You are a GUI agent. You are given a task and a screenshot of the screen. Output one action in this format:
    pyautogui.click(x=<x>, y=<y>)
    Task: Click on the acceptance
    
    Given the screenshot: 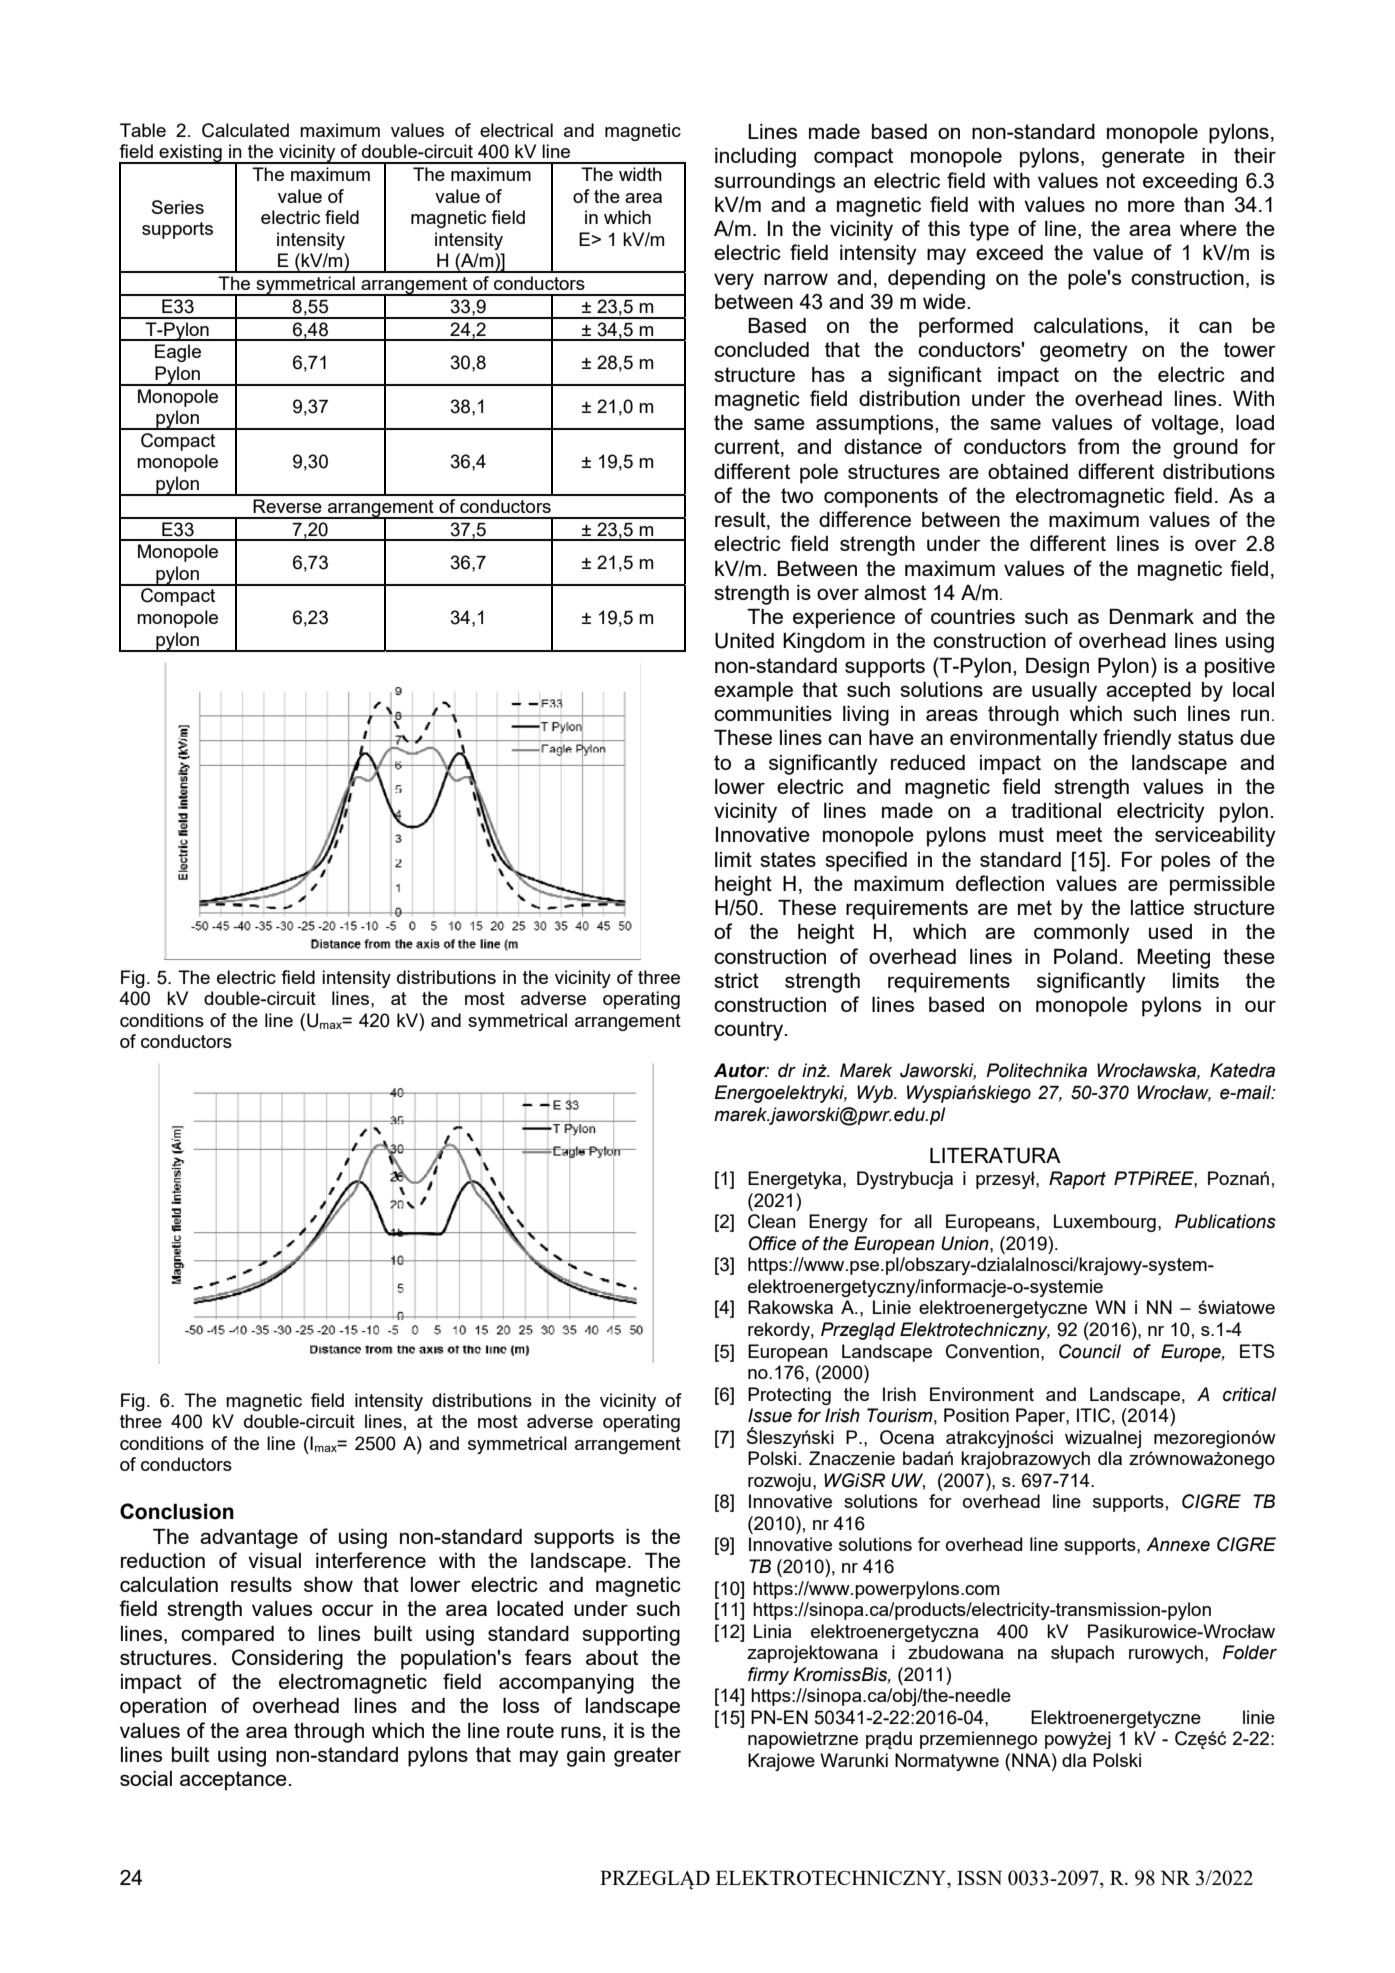 What is the action you would take?
    pyautogui.click(x=234, y=1781)
